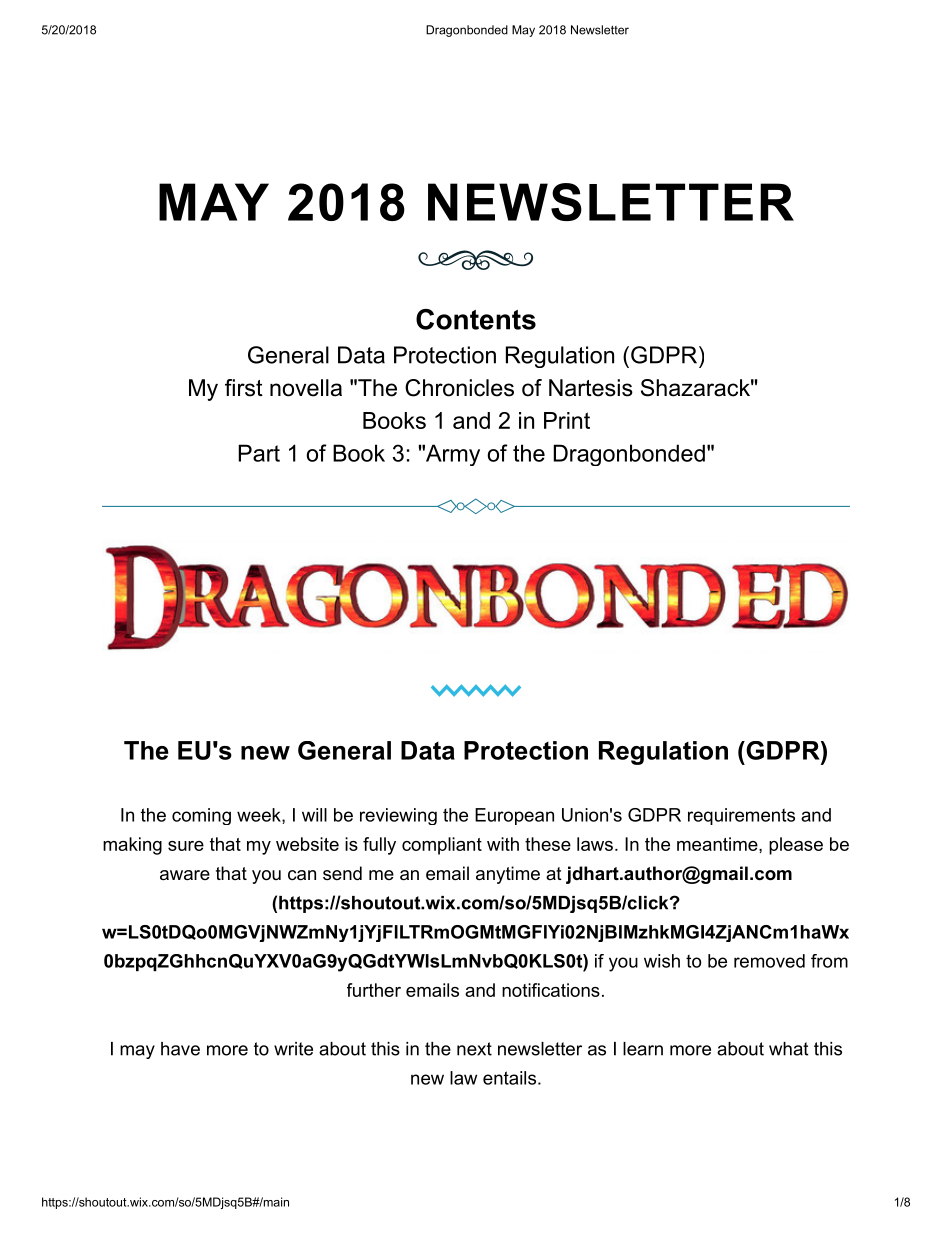 The width and height of the screenshot is (952, 1233). Describe the element at coordinates (474, 1049) in the screenshot. I see `next` at that location.
